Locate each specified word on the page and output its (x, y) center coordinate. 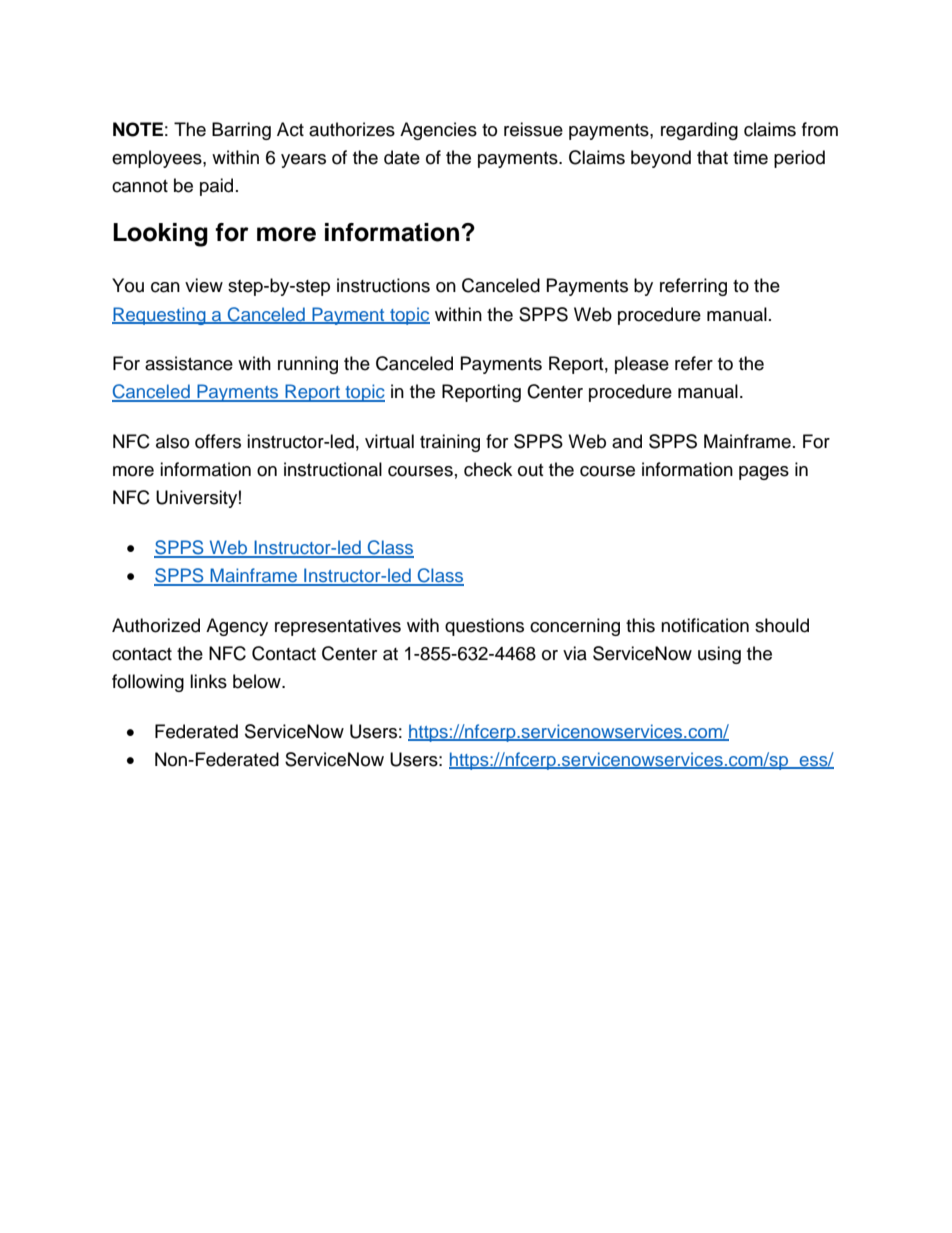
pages (764, 473)
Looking (160, 235)
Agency (237, 627)
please (642, 365)
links (208, 681)
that (712, 157)
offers (218, 441)
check (488, 469)
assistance (189, 363)
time (750, 157)
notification (705, 625)
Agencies (438, 131)
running (308, 365)
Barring (241, 131)
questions (484, 627)
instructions (383, 285)
